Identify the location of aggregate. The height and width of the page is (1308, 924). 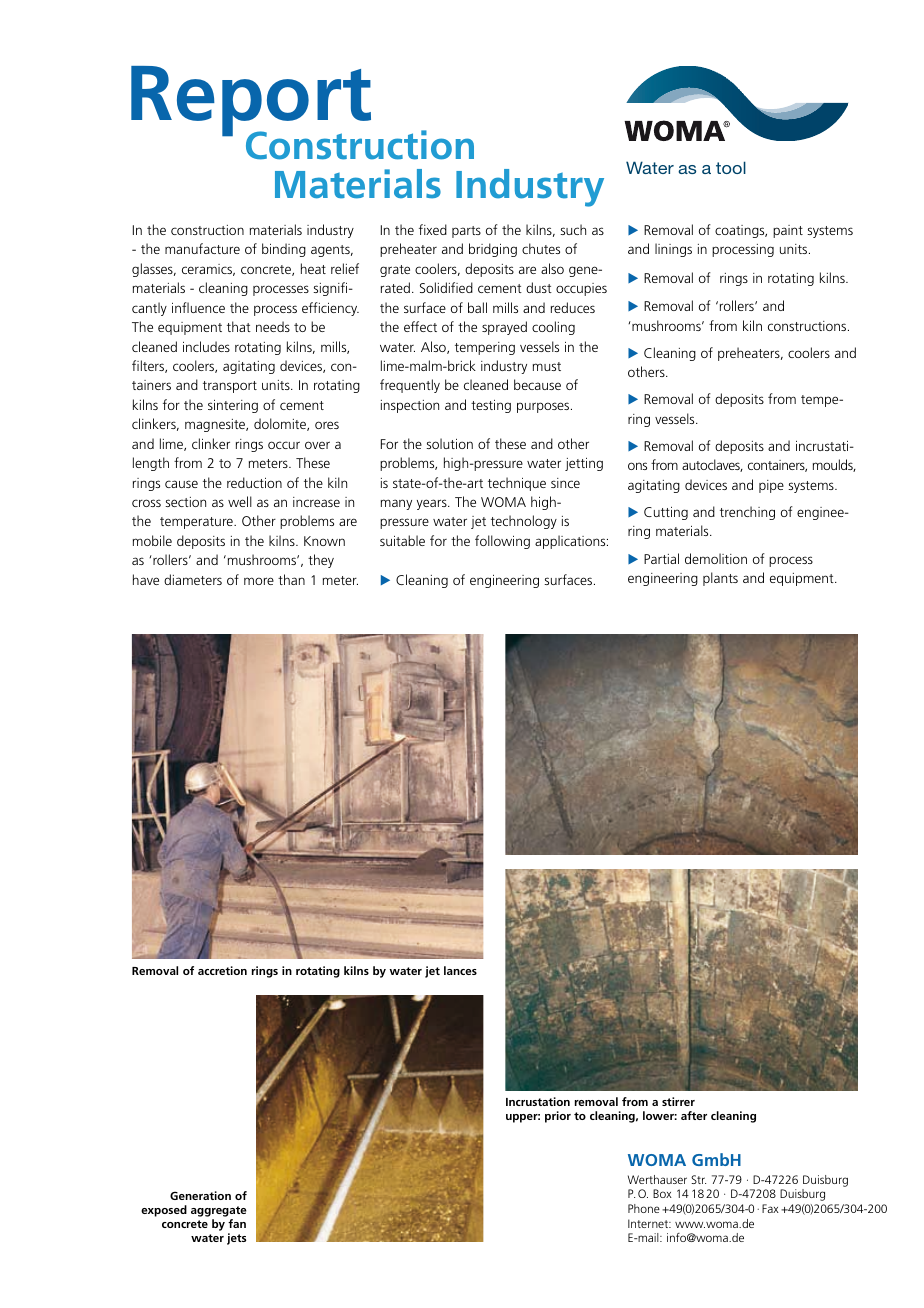
(219, 1211).
